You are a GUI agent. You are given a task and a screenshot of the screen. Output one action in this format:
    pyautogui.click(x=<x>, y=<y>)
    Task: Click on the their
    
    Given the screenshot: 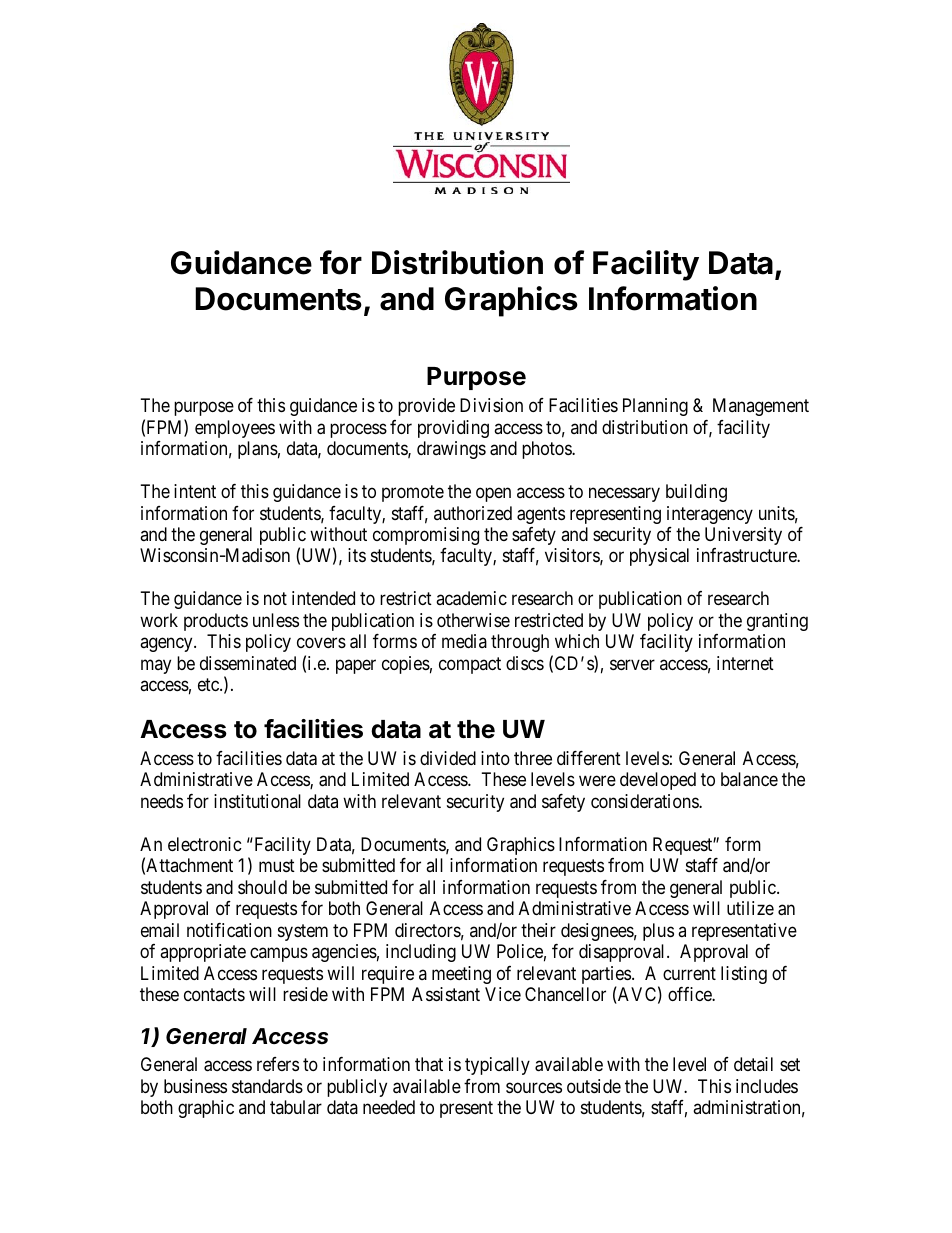 What is the action you would take?
    pyautogui.click(x=538, y=930)
